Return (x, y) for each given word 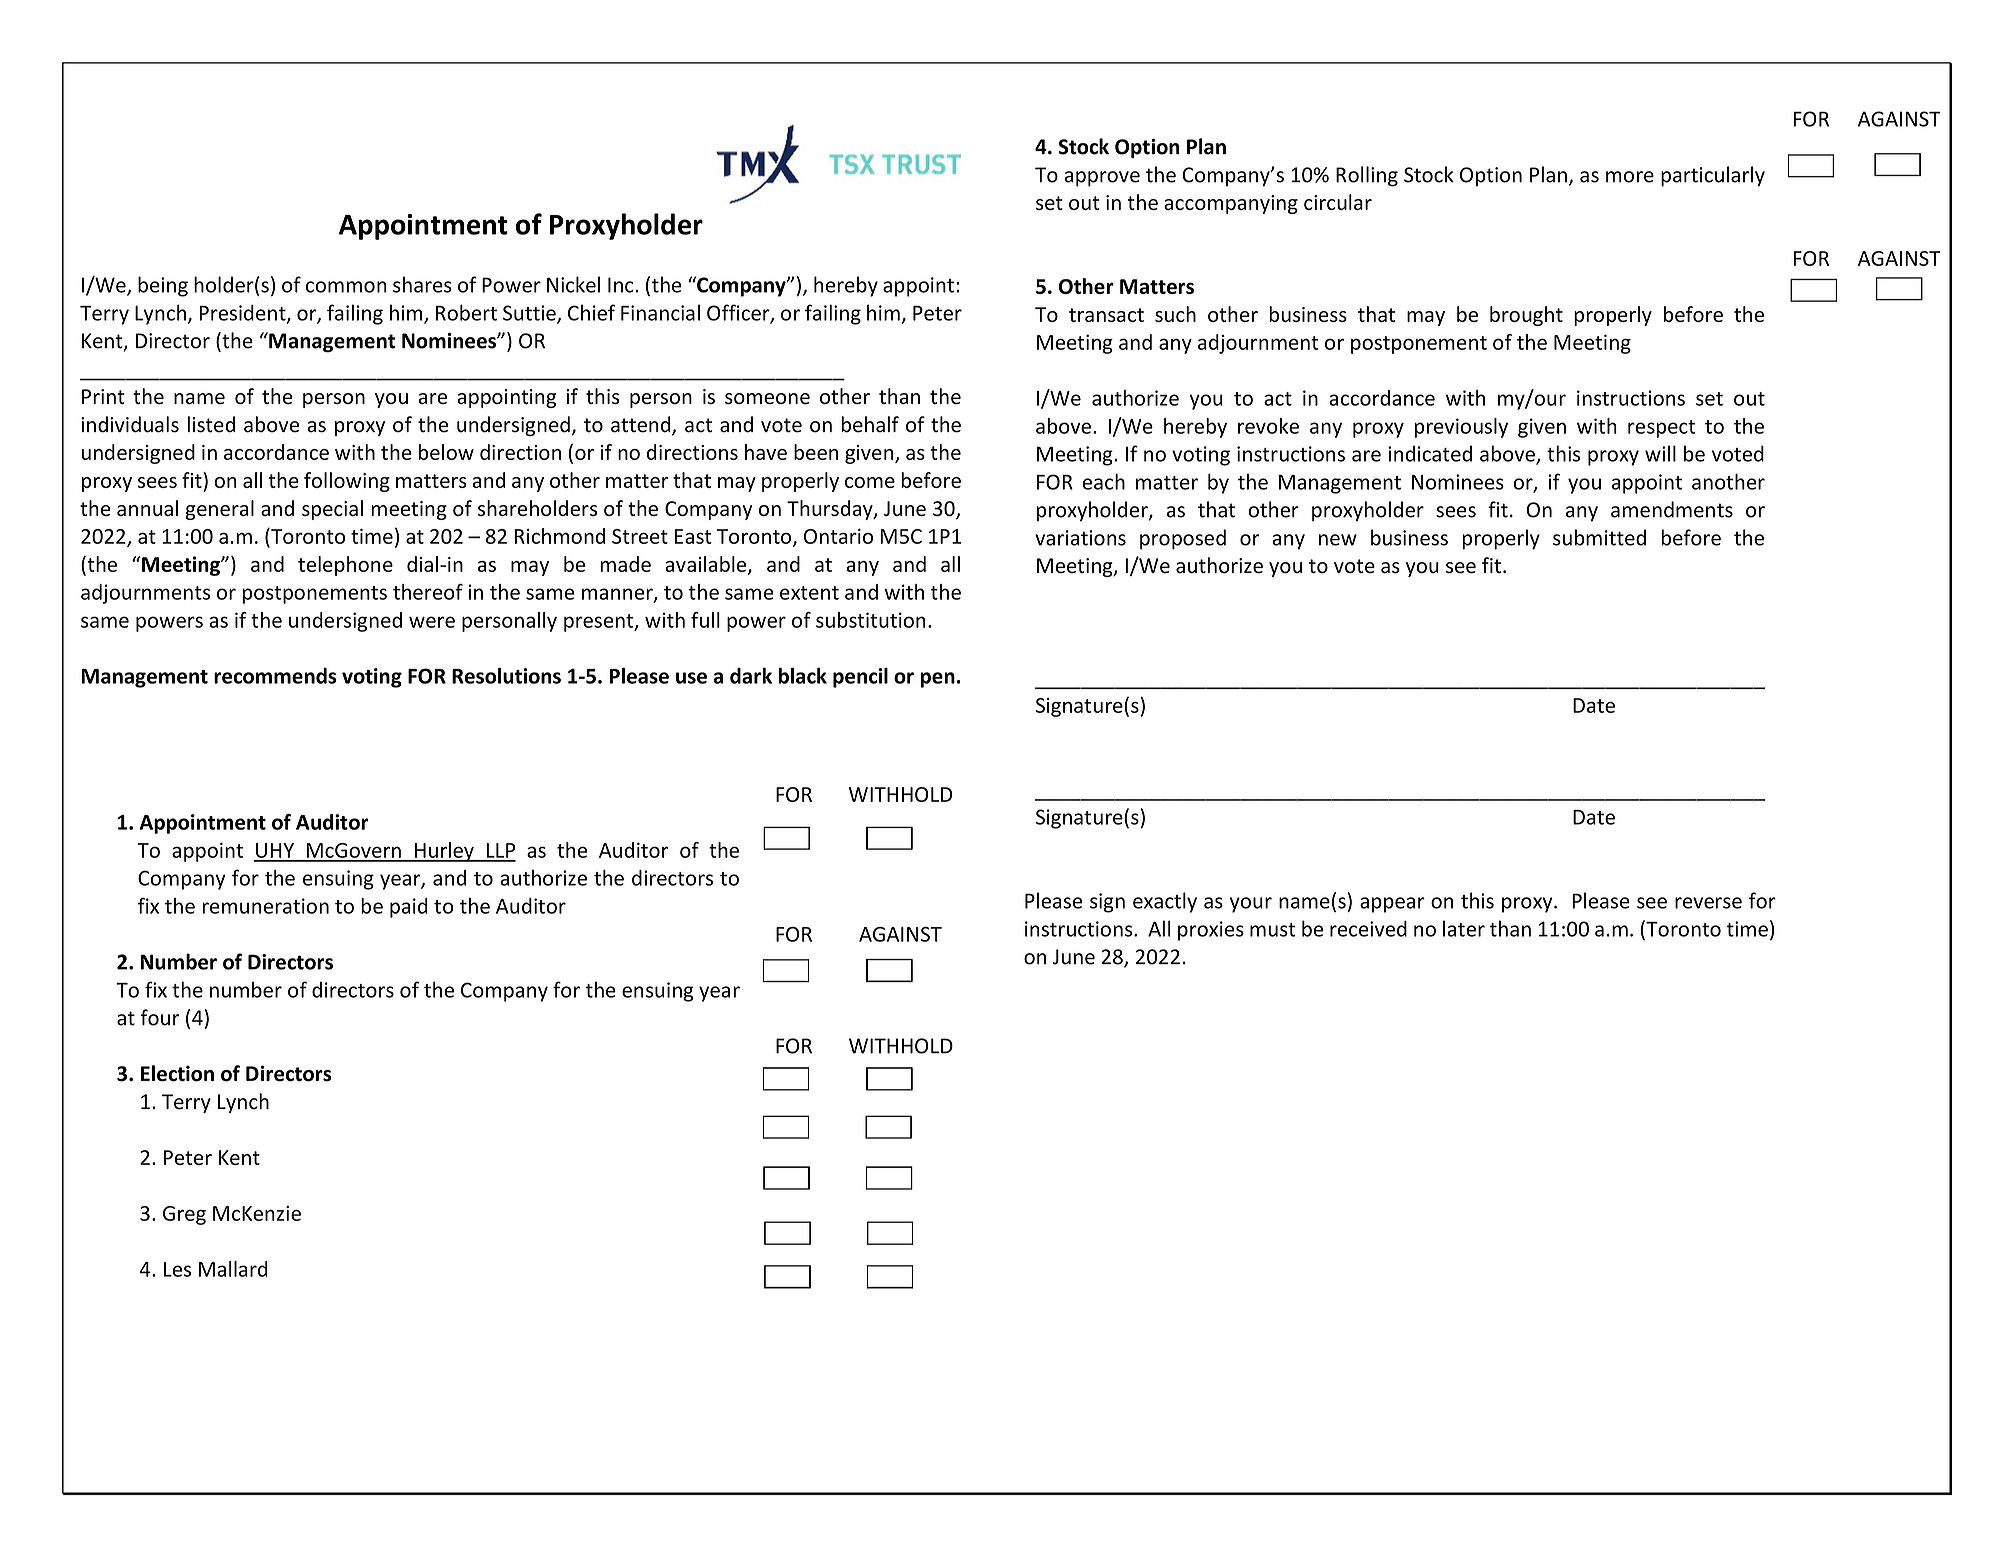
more (1630, 177)
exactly (1165, 902)
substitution (871, 620)
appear (1392, 905)
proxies (1211, 931)
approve (1102, 179)
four (160, 1017)
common (346, 287)
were (432, 622)
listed (211, 424)
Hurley (444, 852)
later (1464, 928)
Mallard (233, 1269)
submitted (1599, 537)
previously (1461, 428)
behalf (870, 424)
